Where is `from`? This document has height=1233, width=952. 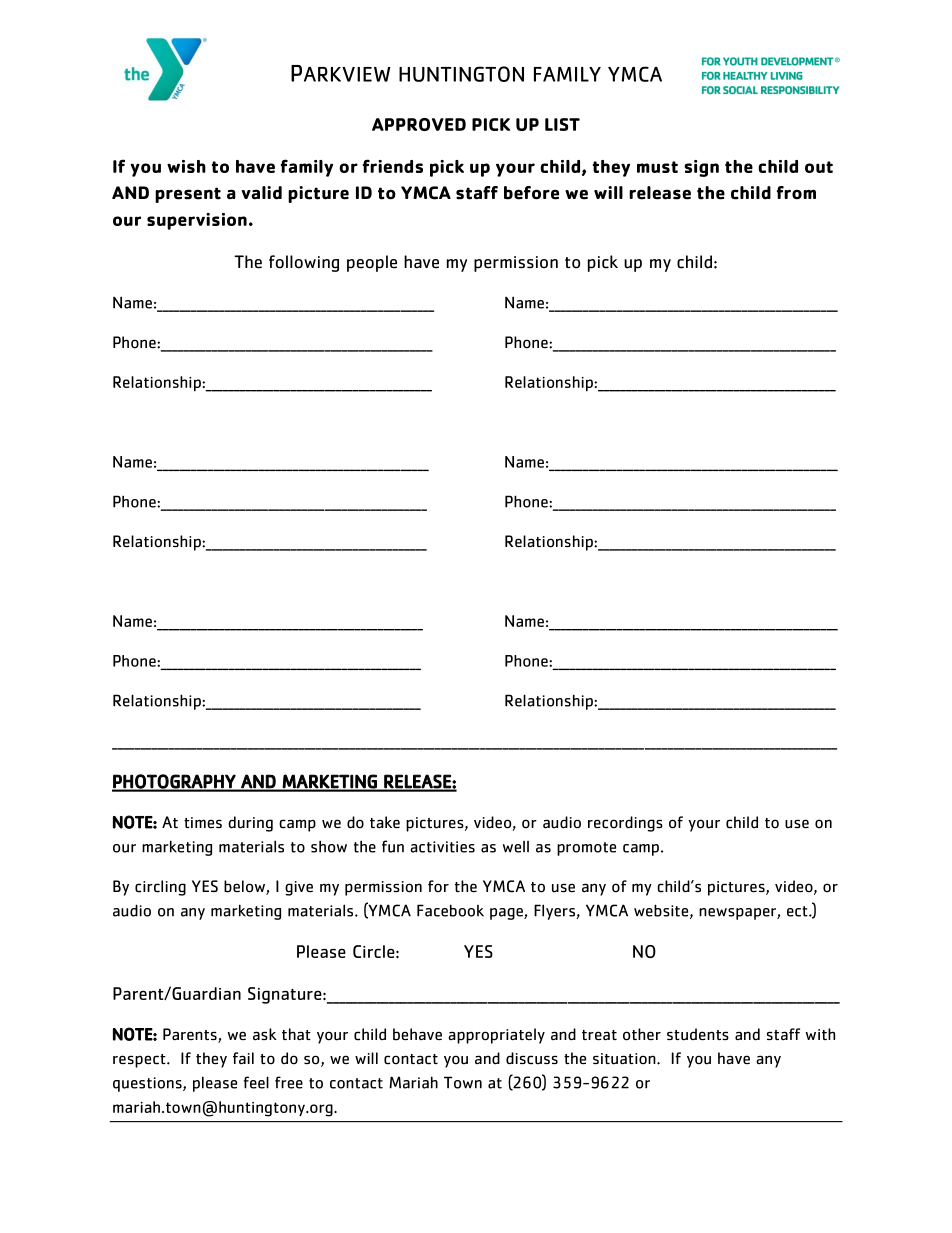 from is located at coordinates (796, 193).
